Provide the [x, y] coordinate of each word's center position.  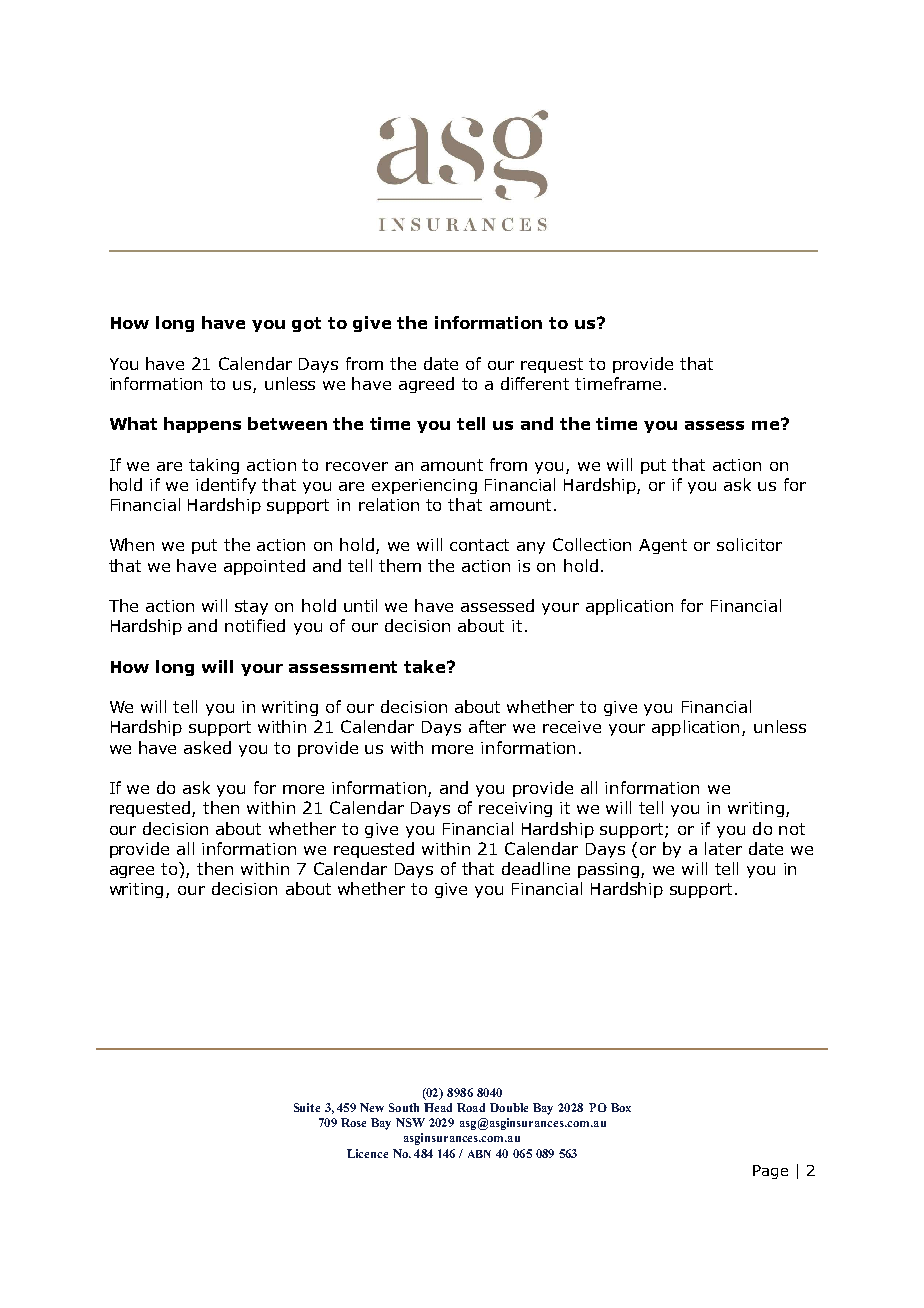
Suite [307, 1107]
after [487, 726]
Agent [663, 546]
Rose [353, 1122]
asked [207, 747]
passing [610, 870]
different [535, 383]
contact [479, 545]
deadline [536, 868]
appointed [264, 567]
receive [572, 727]
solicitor [749, 544]
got [306, 324]
